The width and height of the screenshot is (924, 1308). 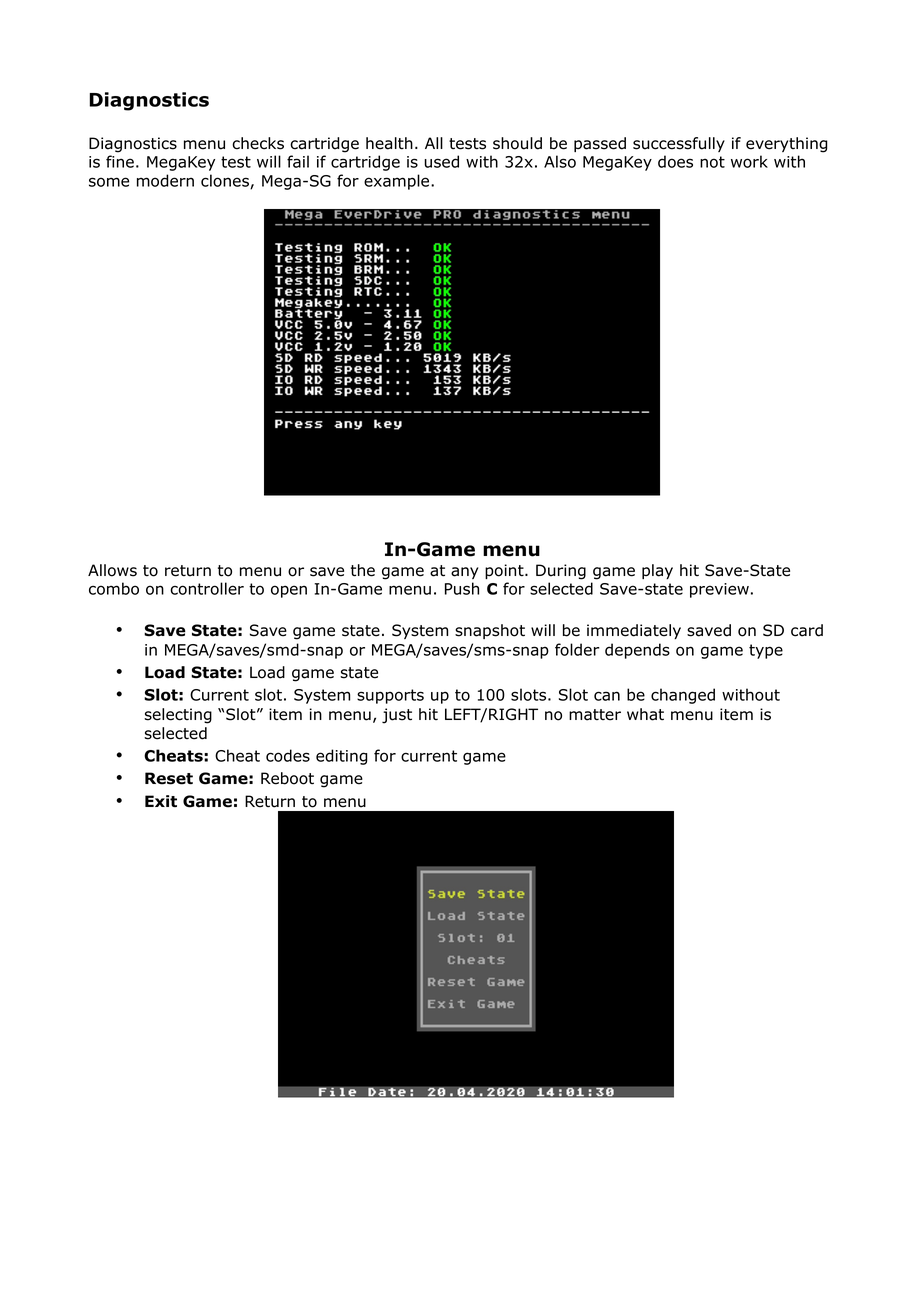 I want to click on clones, so click(x=226, y=181).
